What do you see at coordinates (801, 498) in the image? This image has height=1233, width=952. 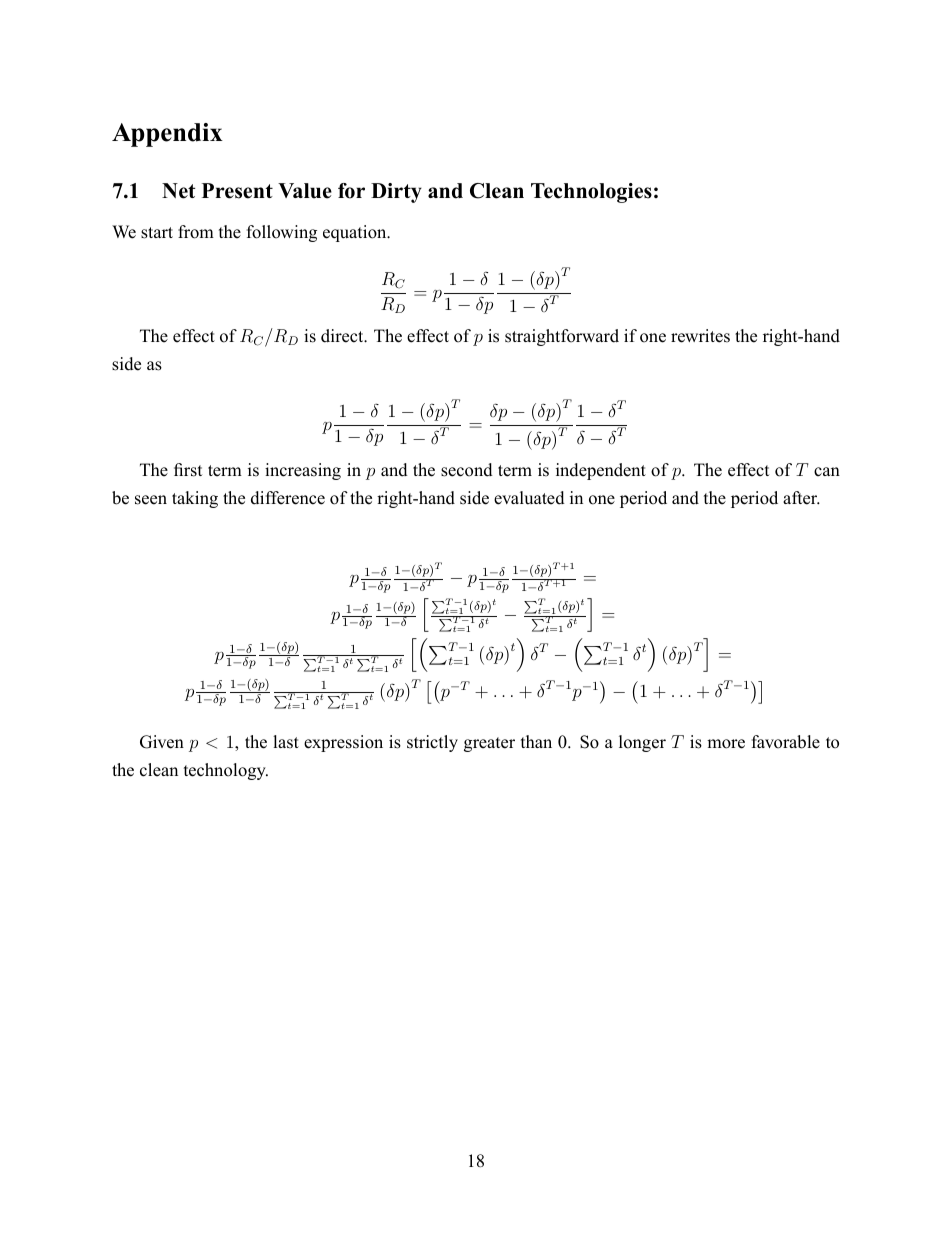 I see `after` at bounding box center [801, 498].
